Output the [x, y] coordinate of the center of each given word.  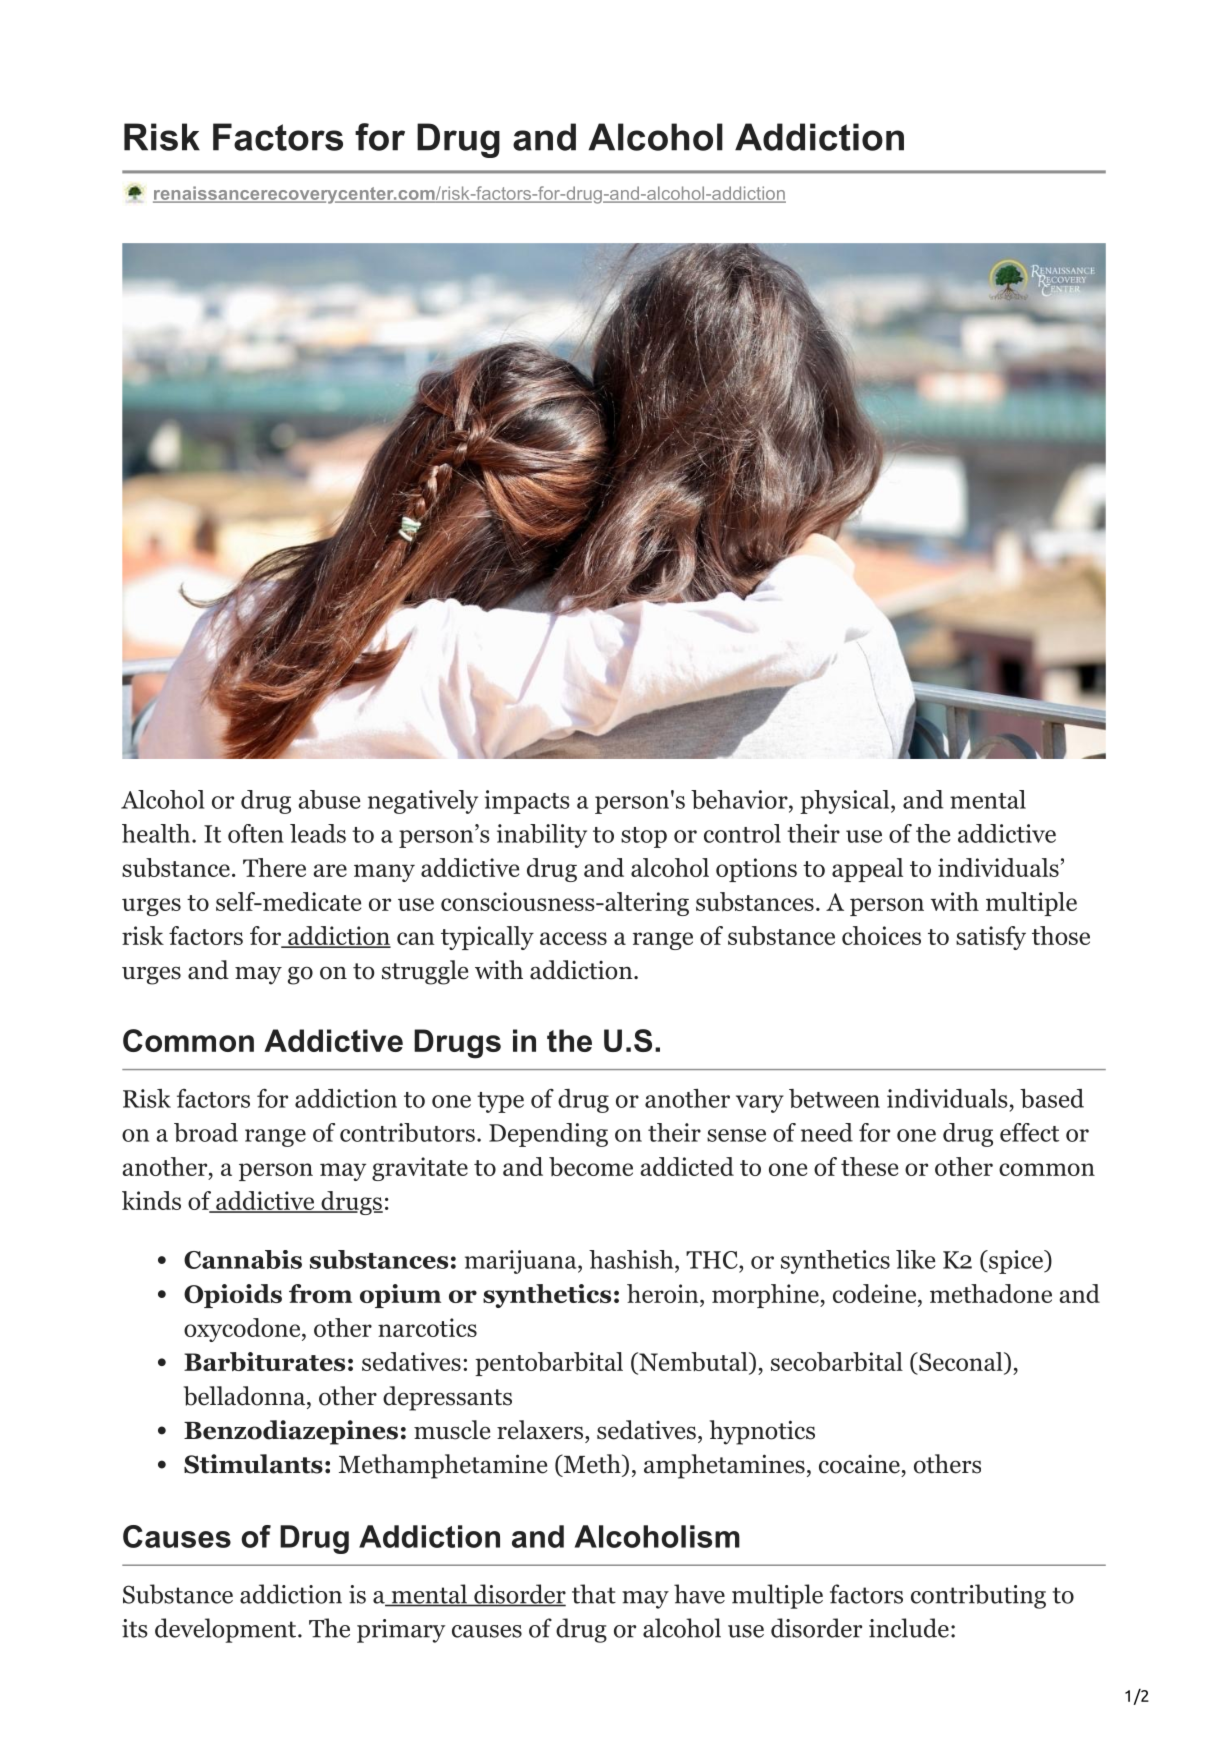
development [225, 1630]
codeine [874, 1293]
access [573, 938]
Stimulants [253, 1464]
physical [844, 802]
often [256, 833]
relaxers [540, 1430]
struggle [425, 972]
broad [206, 1132]
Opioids [233, 1296]
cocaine [859, 1464]
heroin [664, 1293]
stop [644, 837]
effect [1029, 1132]
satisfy [991, 938]
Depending [548, 1135]
